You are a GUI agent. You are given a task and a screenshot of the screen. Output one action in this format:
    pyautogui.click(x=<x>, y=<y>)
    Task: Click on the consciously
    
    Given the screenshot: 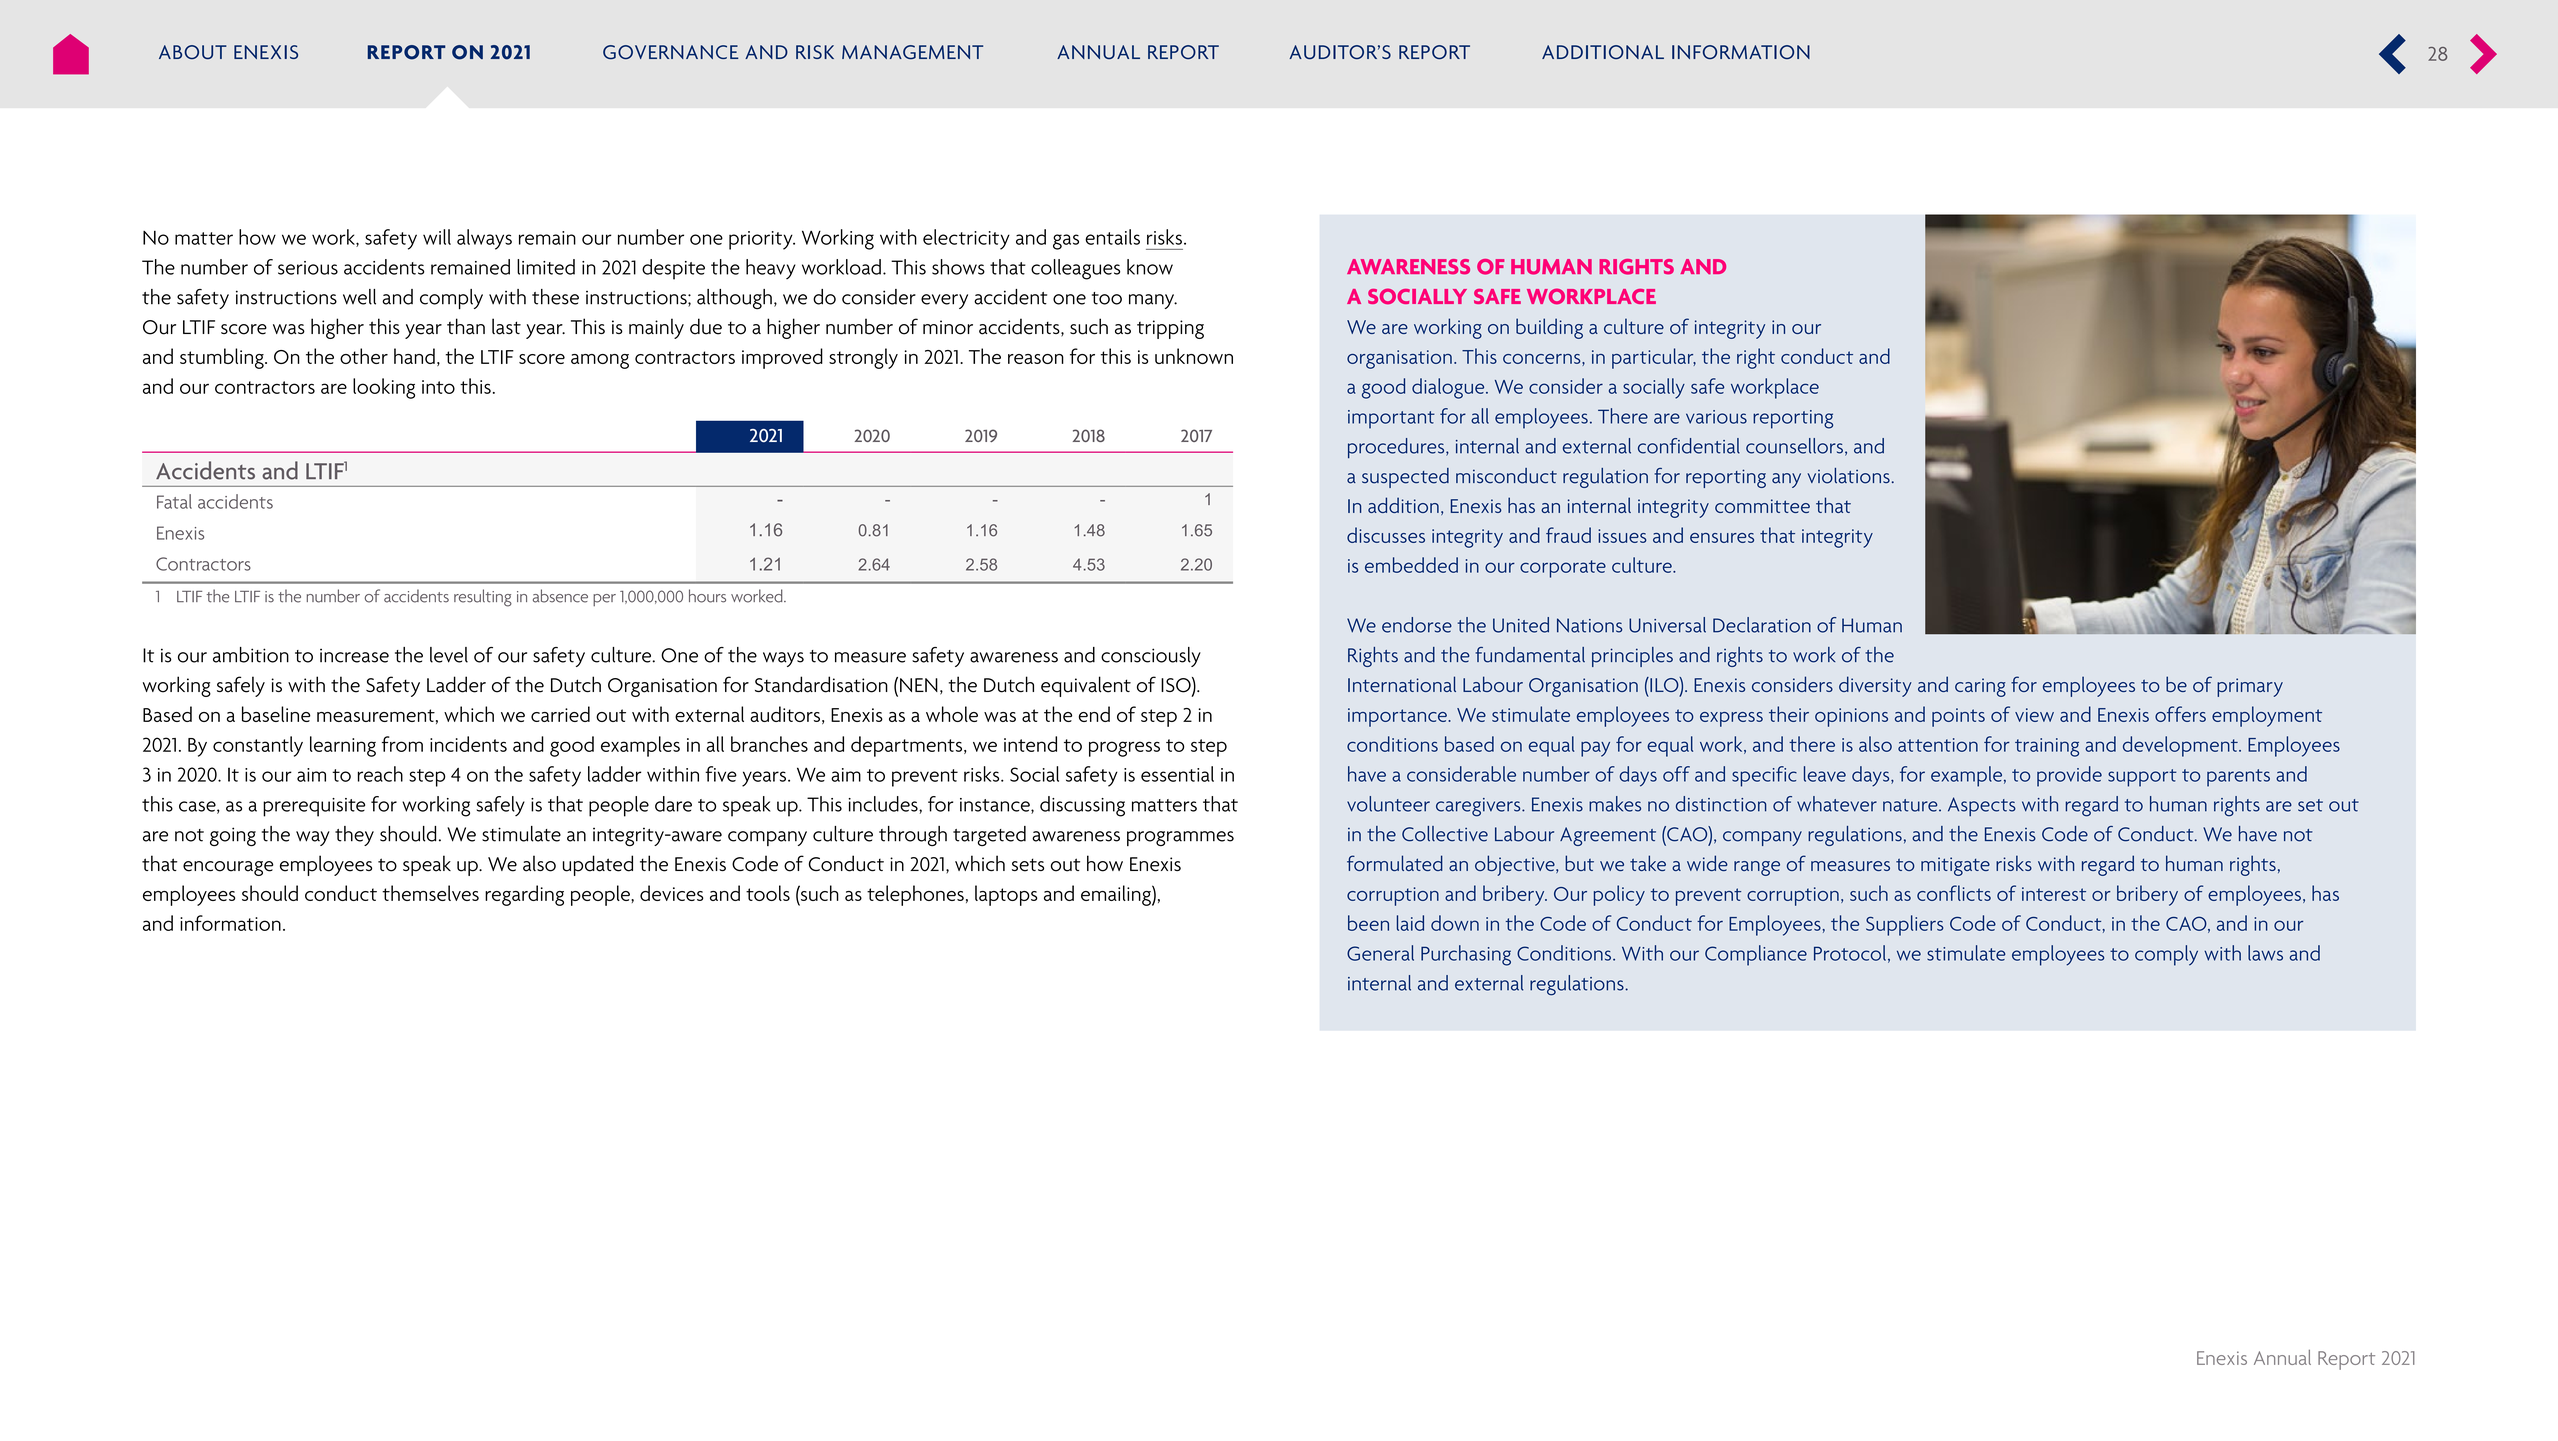 What is the action you would take?
    pyautogui.click(x=1151, y=657)
